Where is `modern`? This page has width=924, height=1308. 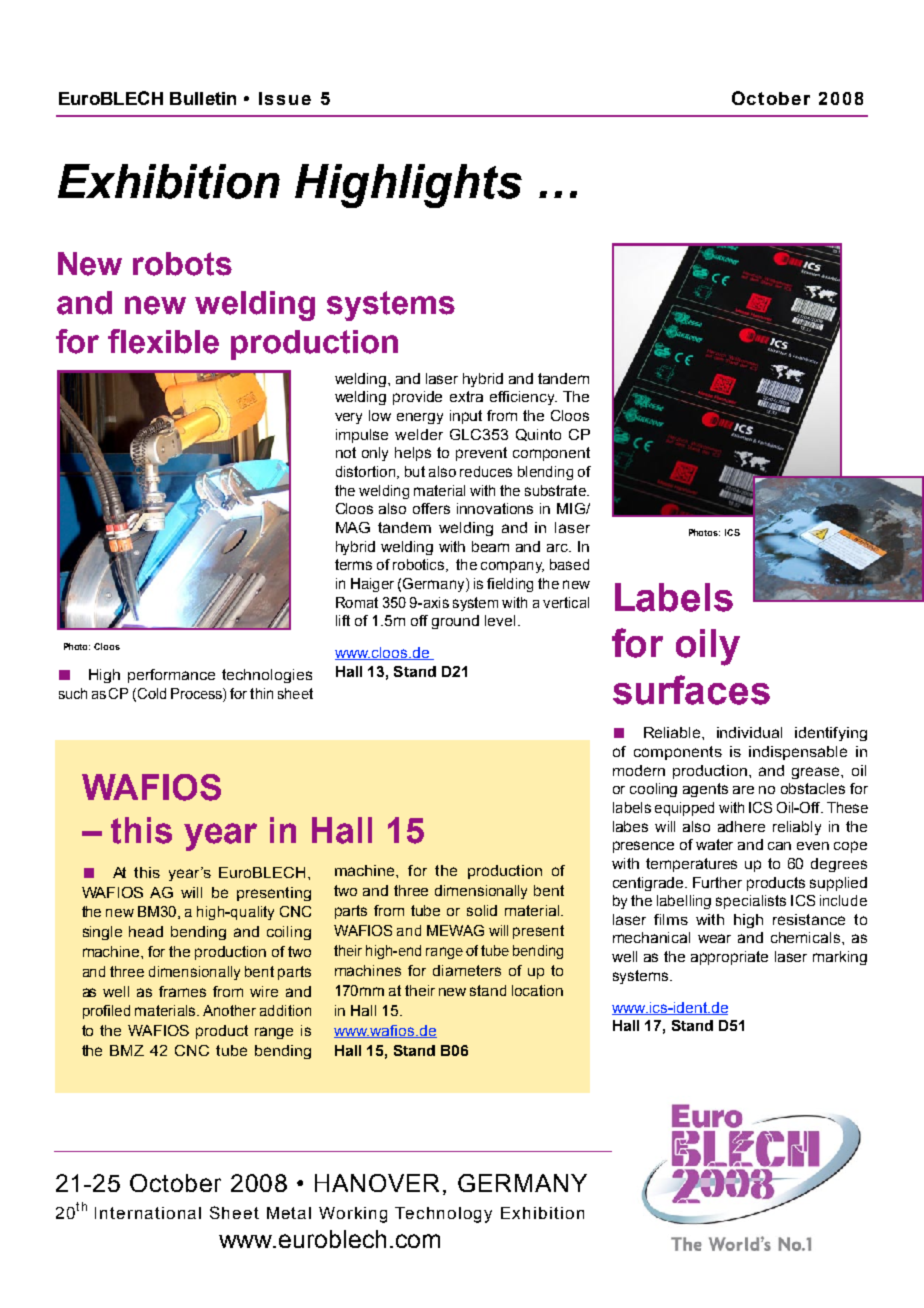 modern is located at coordinates (639, 770).
